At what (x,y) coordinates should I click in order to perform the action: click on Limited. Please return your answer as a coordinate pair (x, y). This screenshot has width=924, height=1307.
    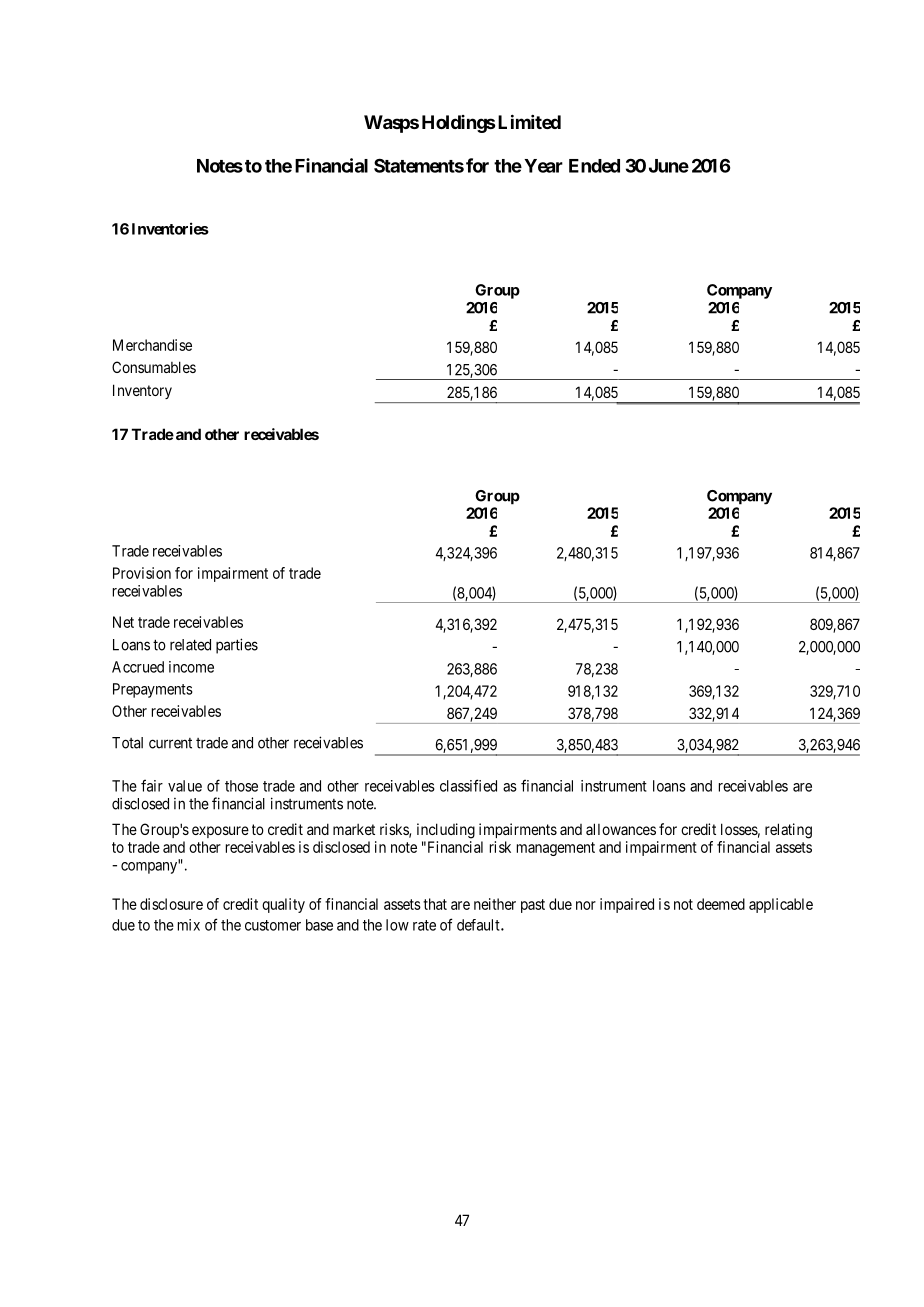
    Looking at the image, I should click on (529, 121).
